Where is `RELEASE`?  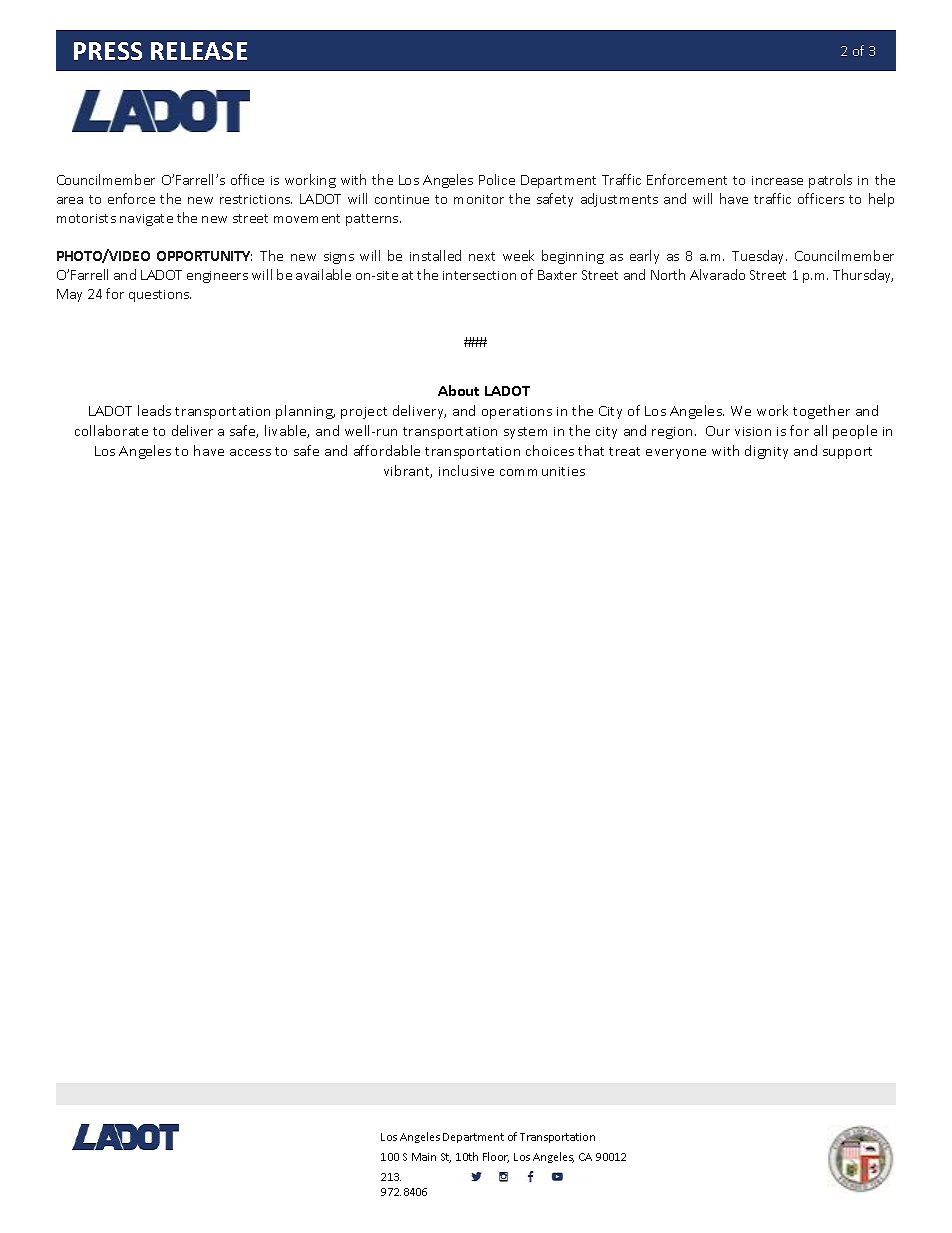 RELEASE is located at coordinates (199, 51).
